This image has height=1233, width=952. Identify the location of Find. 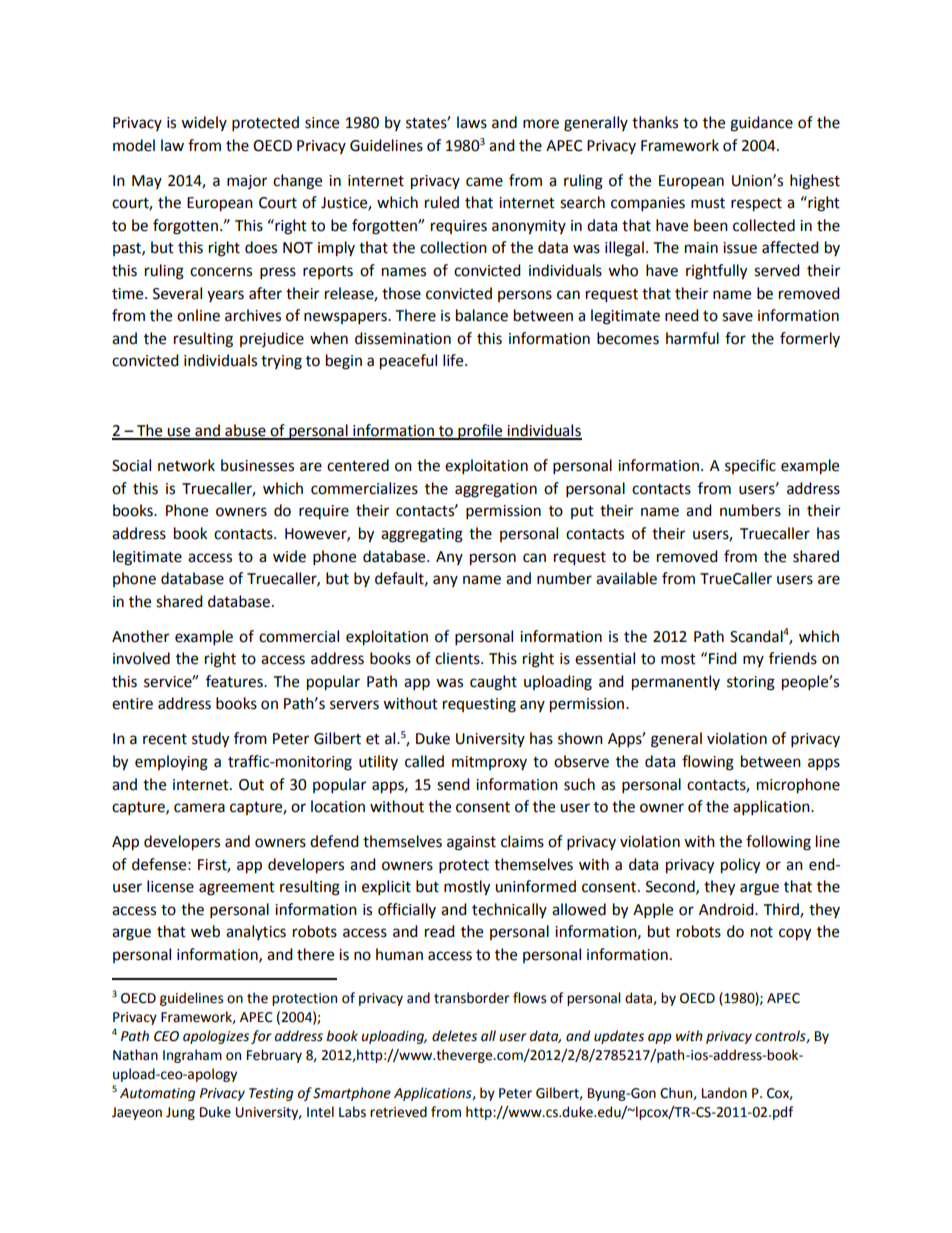
(723, 658).
